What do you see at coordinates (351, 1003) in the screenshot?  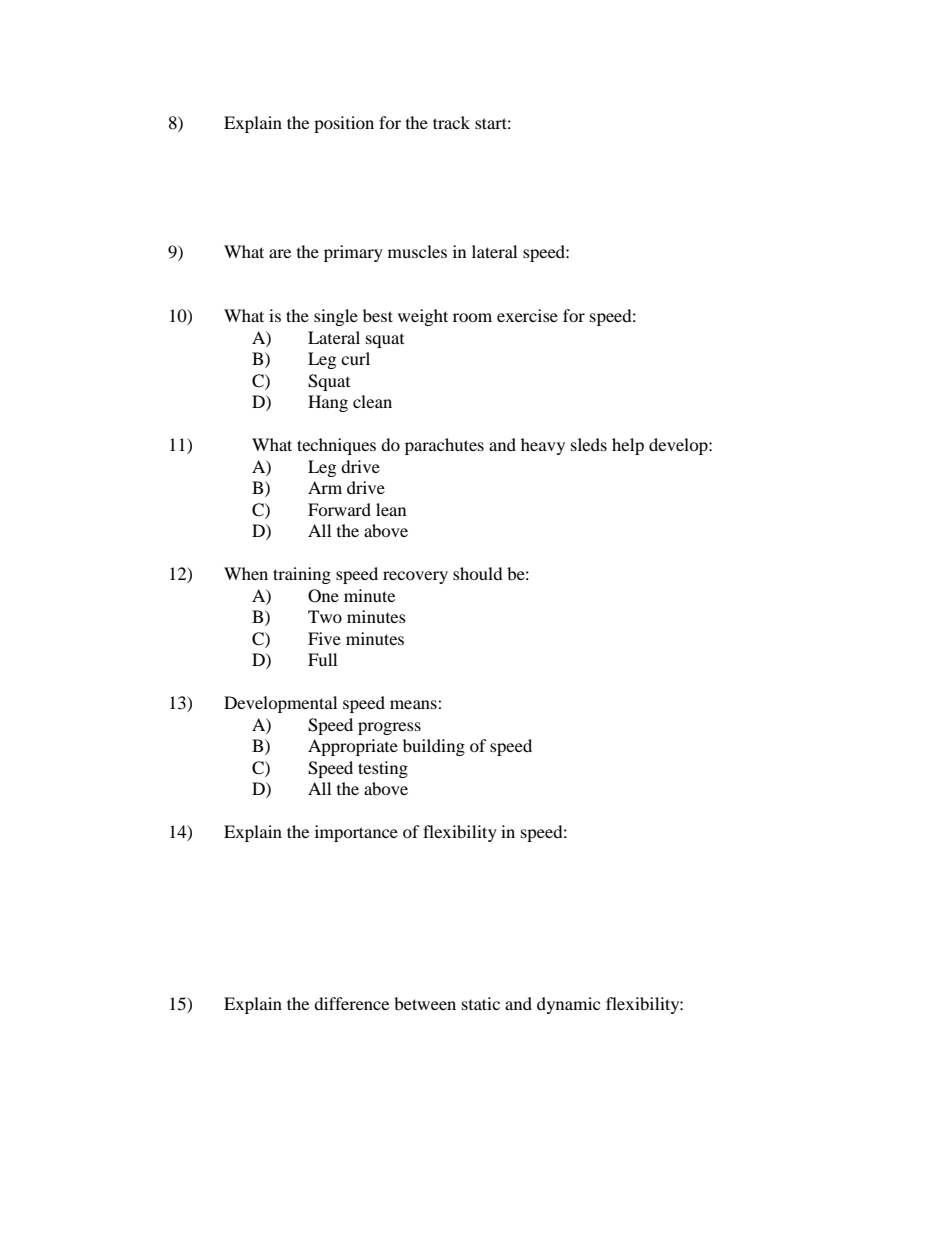 I see `difference` at bounding box center [351, 1003].
